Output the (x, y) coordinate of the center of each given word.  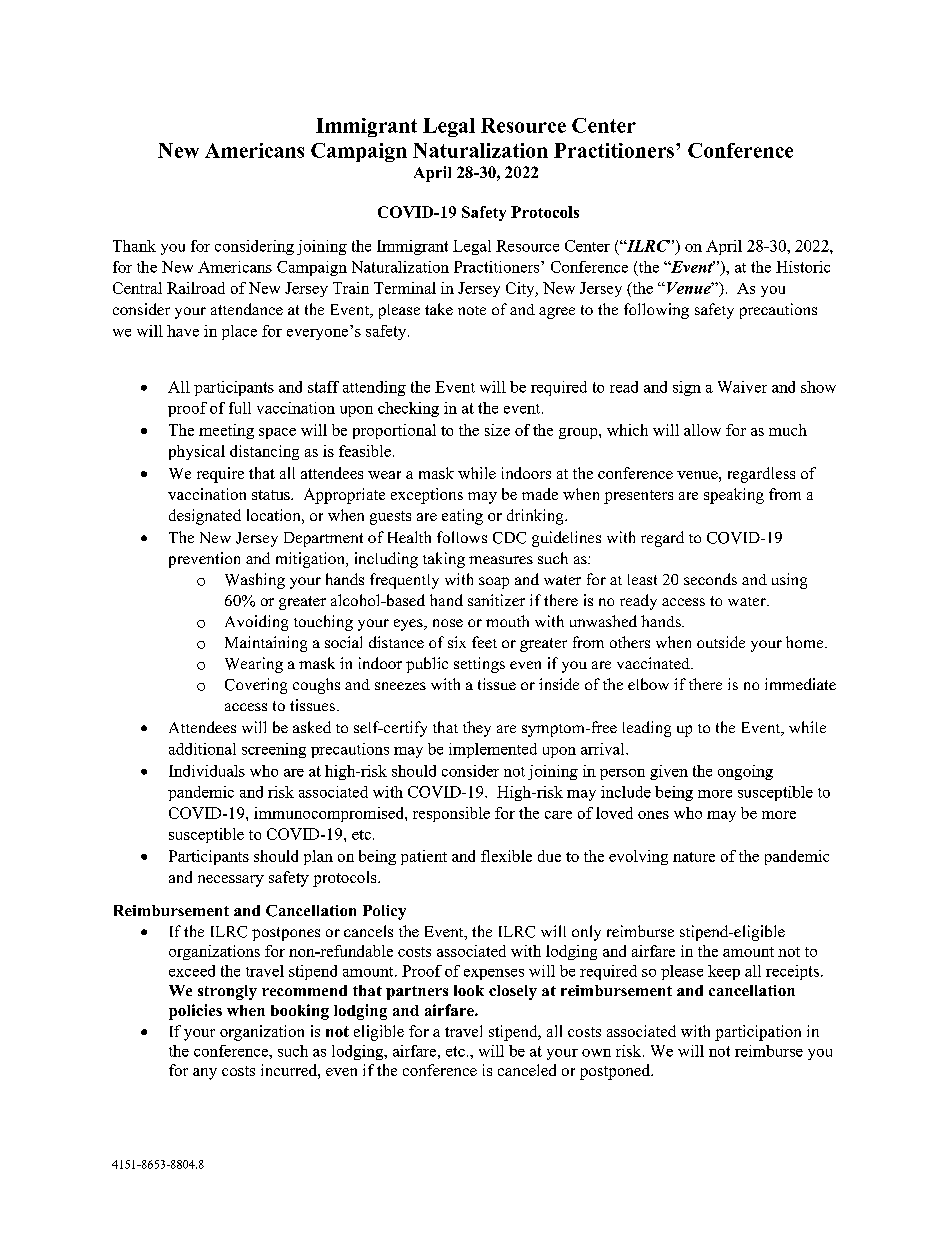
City (521, 289)
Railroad (196, 288)
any (205, 1074)
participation (758, 1033)
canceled (527, 1070)
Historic (803, 267)
